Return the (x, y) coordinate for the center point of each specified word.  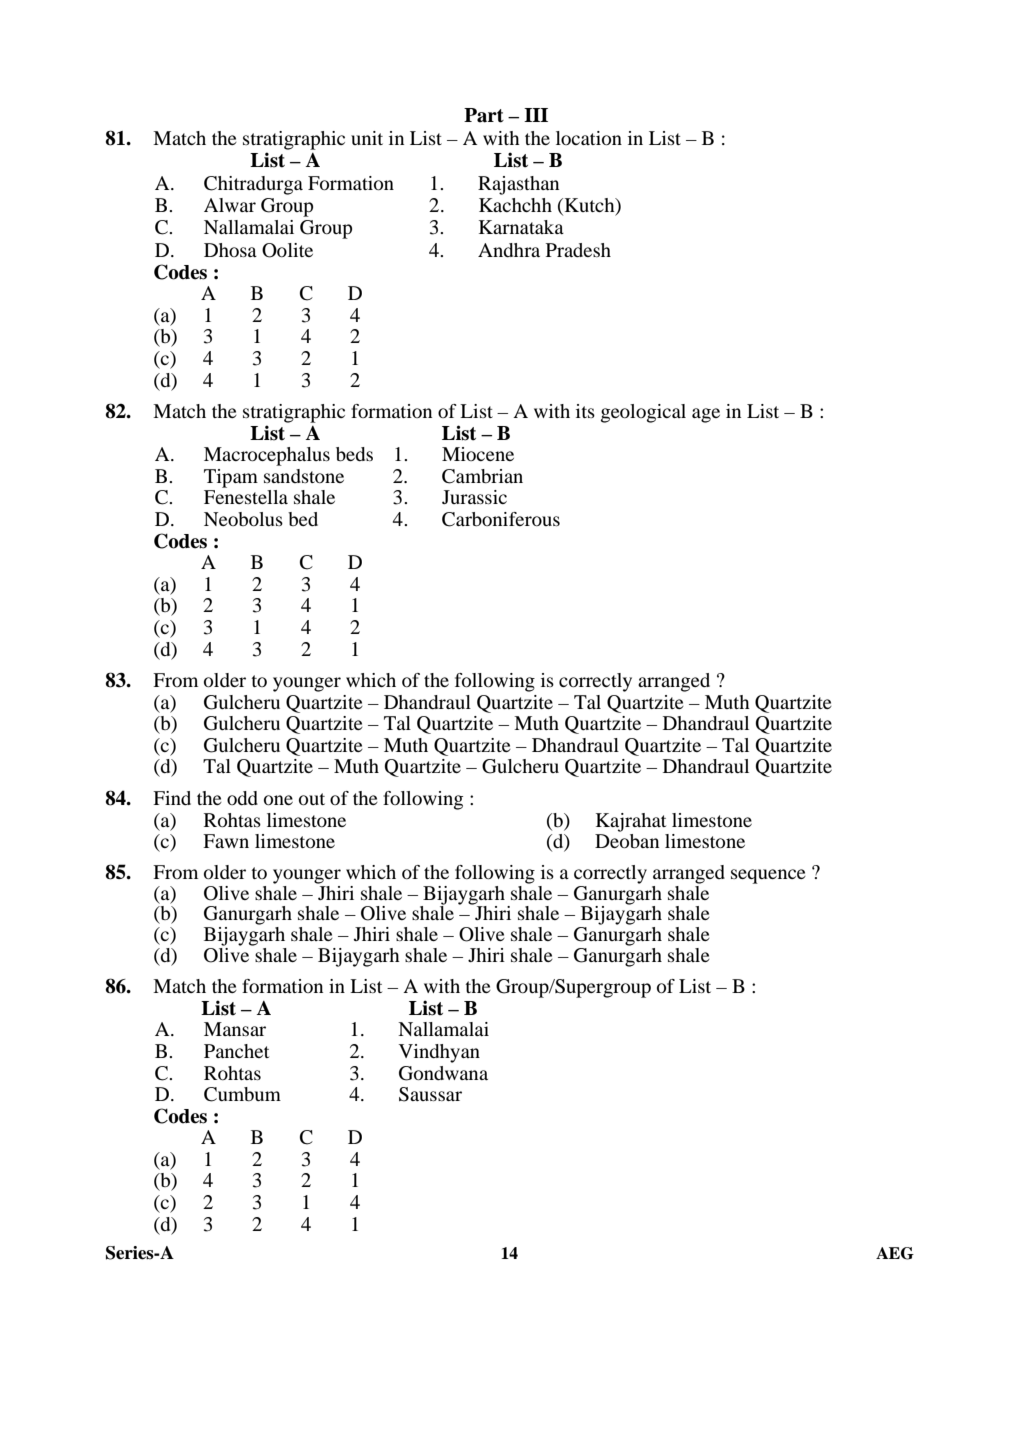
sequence (768, 876)
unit (367, 138)
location (589, 138)
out (312, 799)
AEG (895, 1253)
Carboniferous (501, 519)
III (536, 115)
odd (242, 798)
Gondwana (443, 1073)
